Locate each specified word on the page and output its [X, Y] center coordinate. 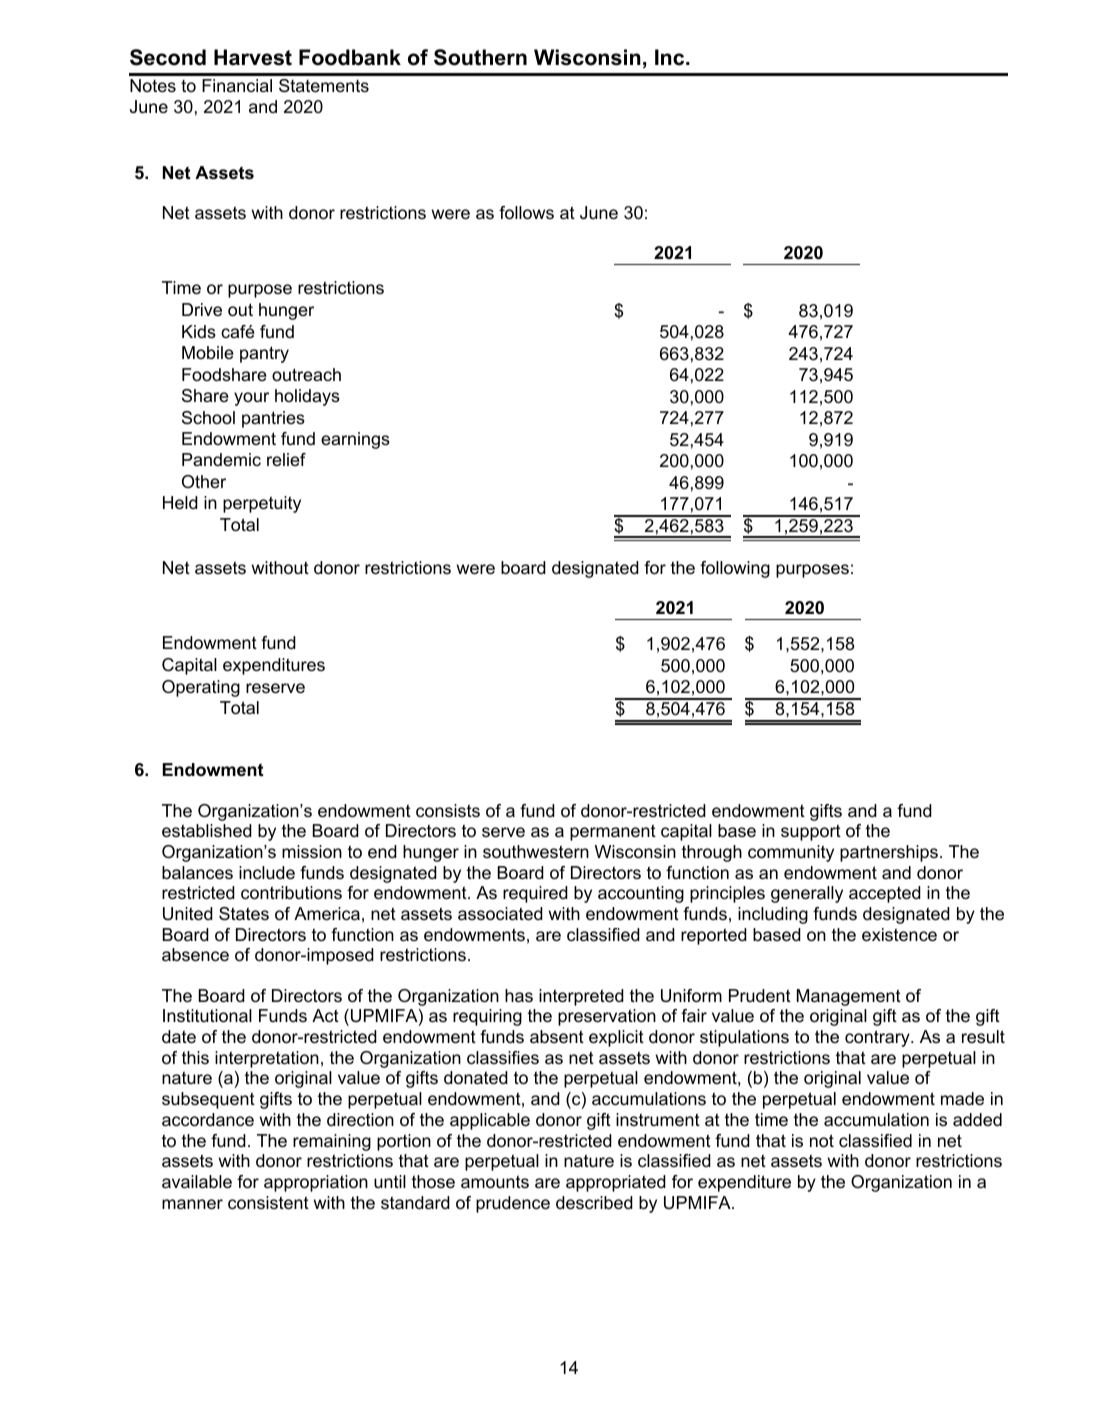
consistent [268, 1203]
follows [526, 213]
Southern [480, 57]
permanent [613, 832]
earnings [355, 440]
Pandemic [221, 459]
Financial [237, 85]
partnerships [889, 853]
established [207, 831]
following [735, 569]
